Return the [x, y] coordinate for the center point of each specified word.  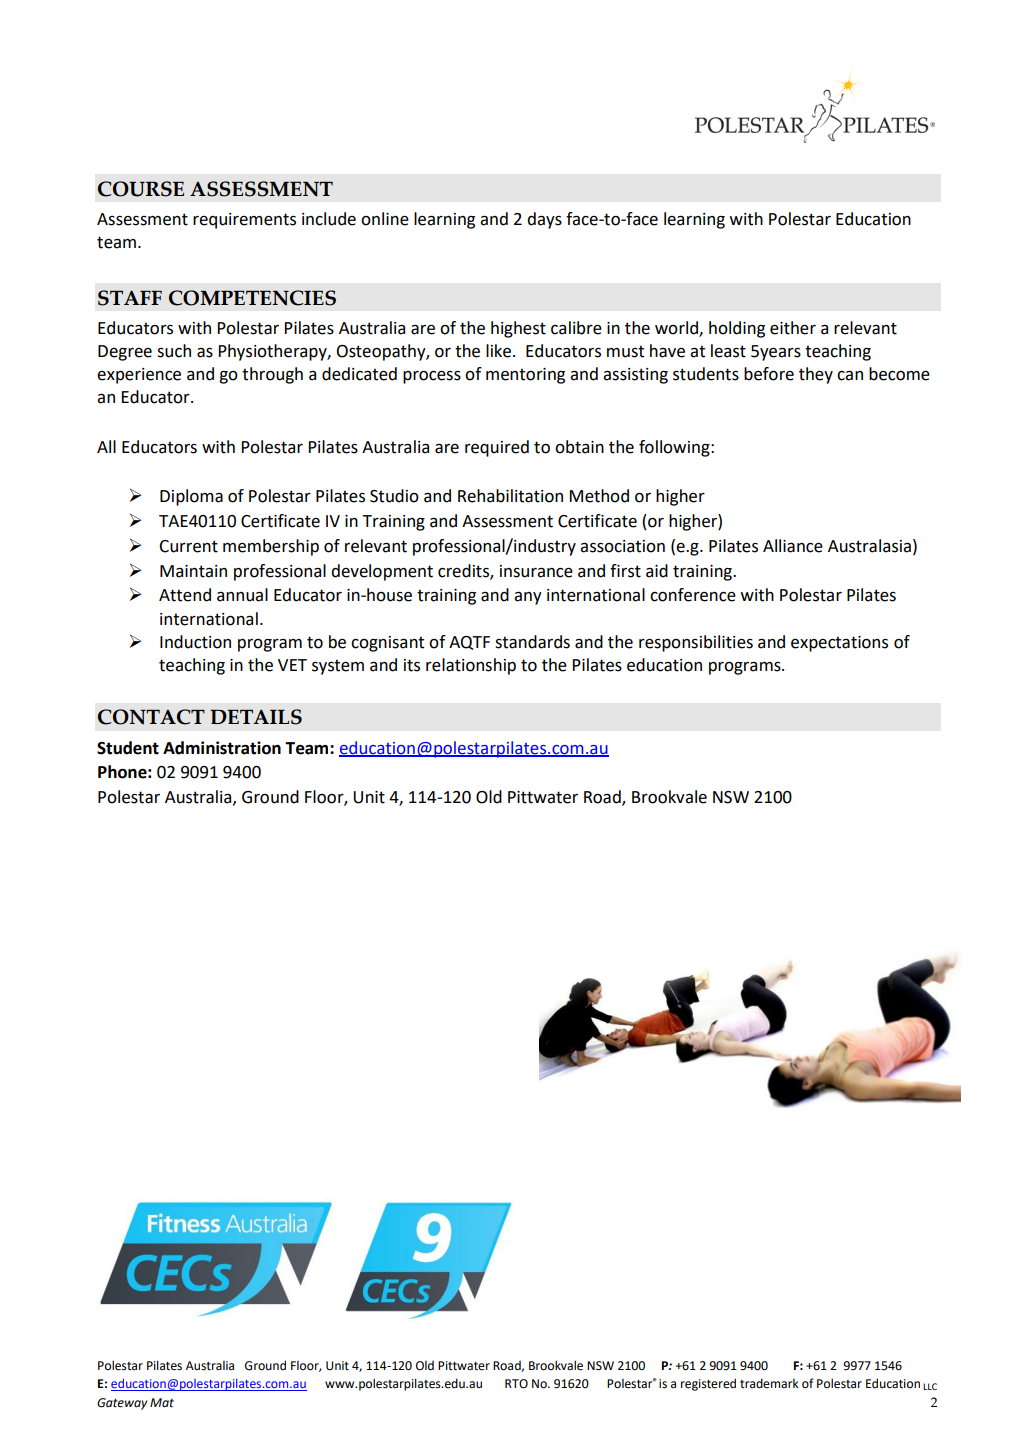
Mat [162, 1403]
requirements [244, 221]
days [544, 220]
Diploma [191, 497]
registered [708, 1384]
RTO [516, 1384]
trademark [769, 1383]
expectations [839, 644]
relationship [471, 666]
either [793, 328]
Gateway [122, 1404]
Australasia [869, 546]
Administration [222, 748]
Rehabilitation [510, 496]
